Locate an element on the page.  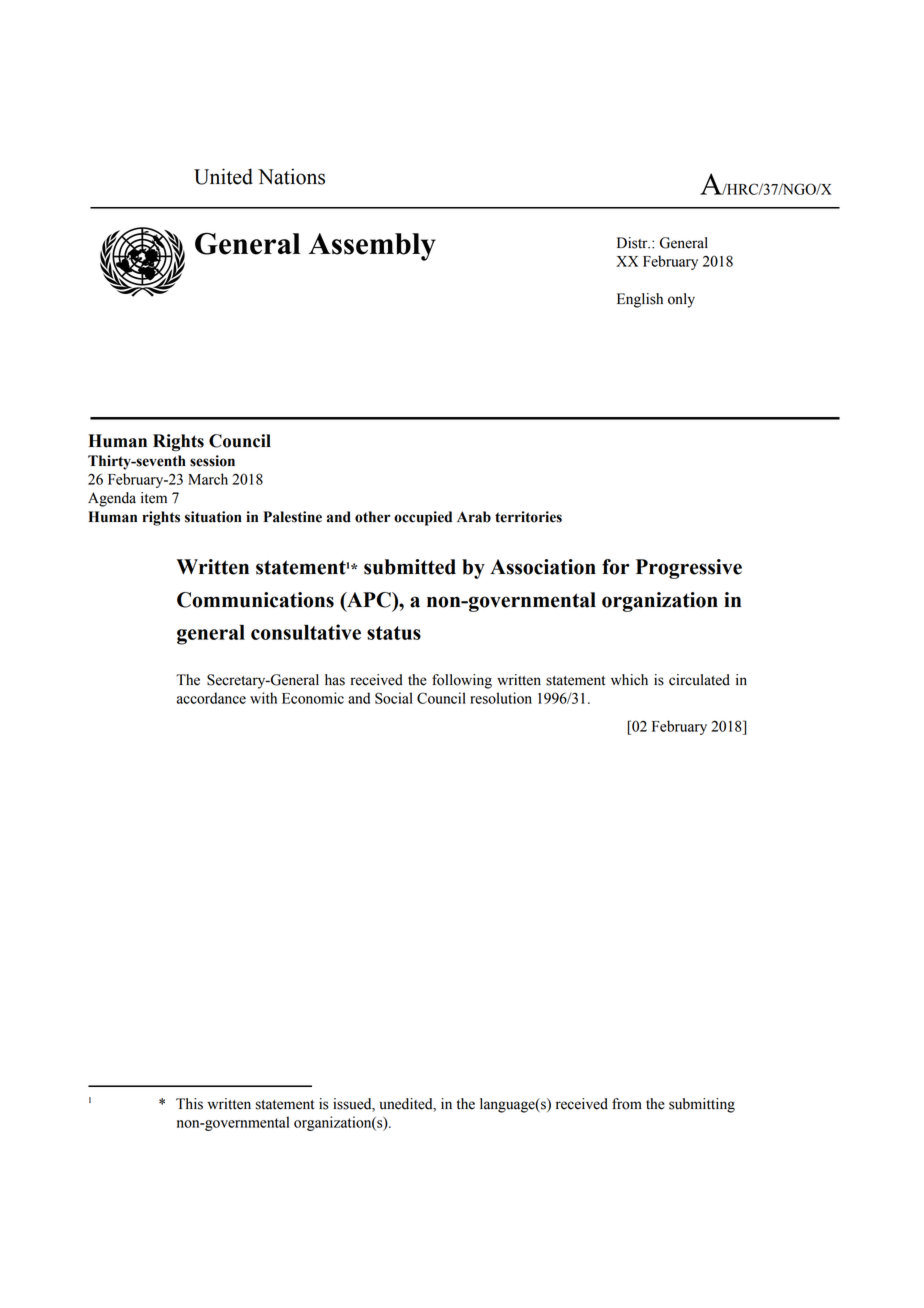
English is located at coordinates (640, 300).
